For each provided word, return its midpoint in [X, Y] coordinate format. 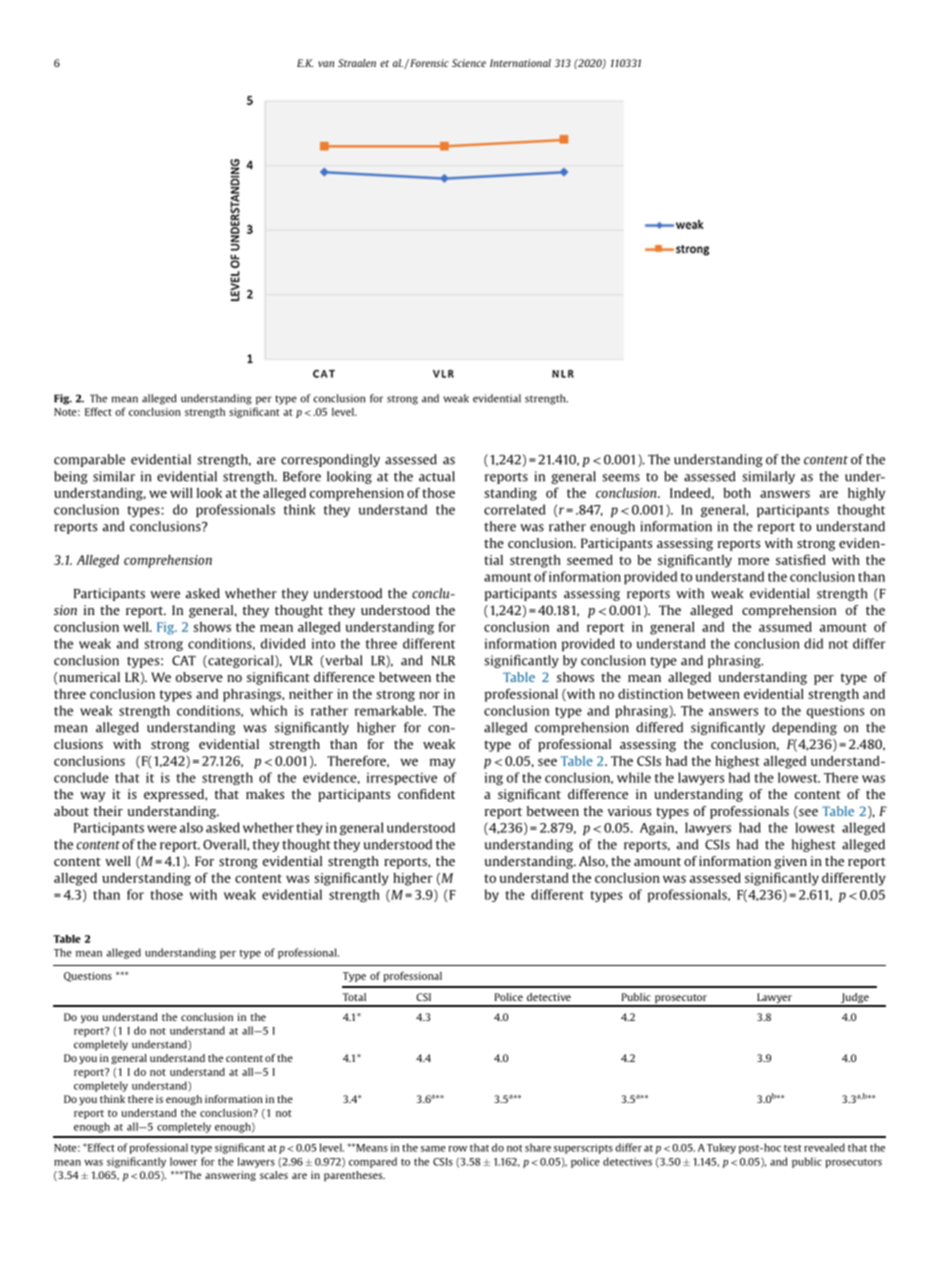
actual [437, 476]
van [326, 64]
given [790, 862]
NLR [443, 661]
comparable [89, 460]
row [457, 1149]
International [520, 63]
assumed [785, 627]
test [793, 1148]
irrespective [402, 778]
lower [183, 1161]
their [108, 811]
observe [199, 677]
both [737, 493]
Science [469, 63]
